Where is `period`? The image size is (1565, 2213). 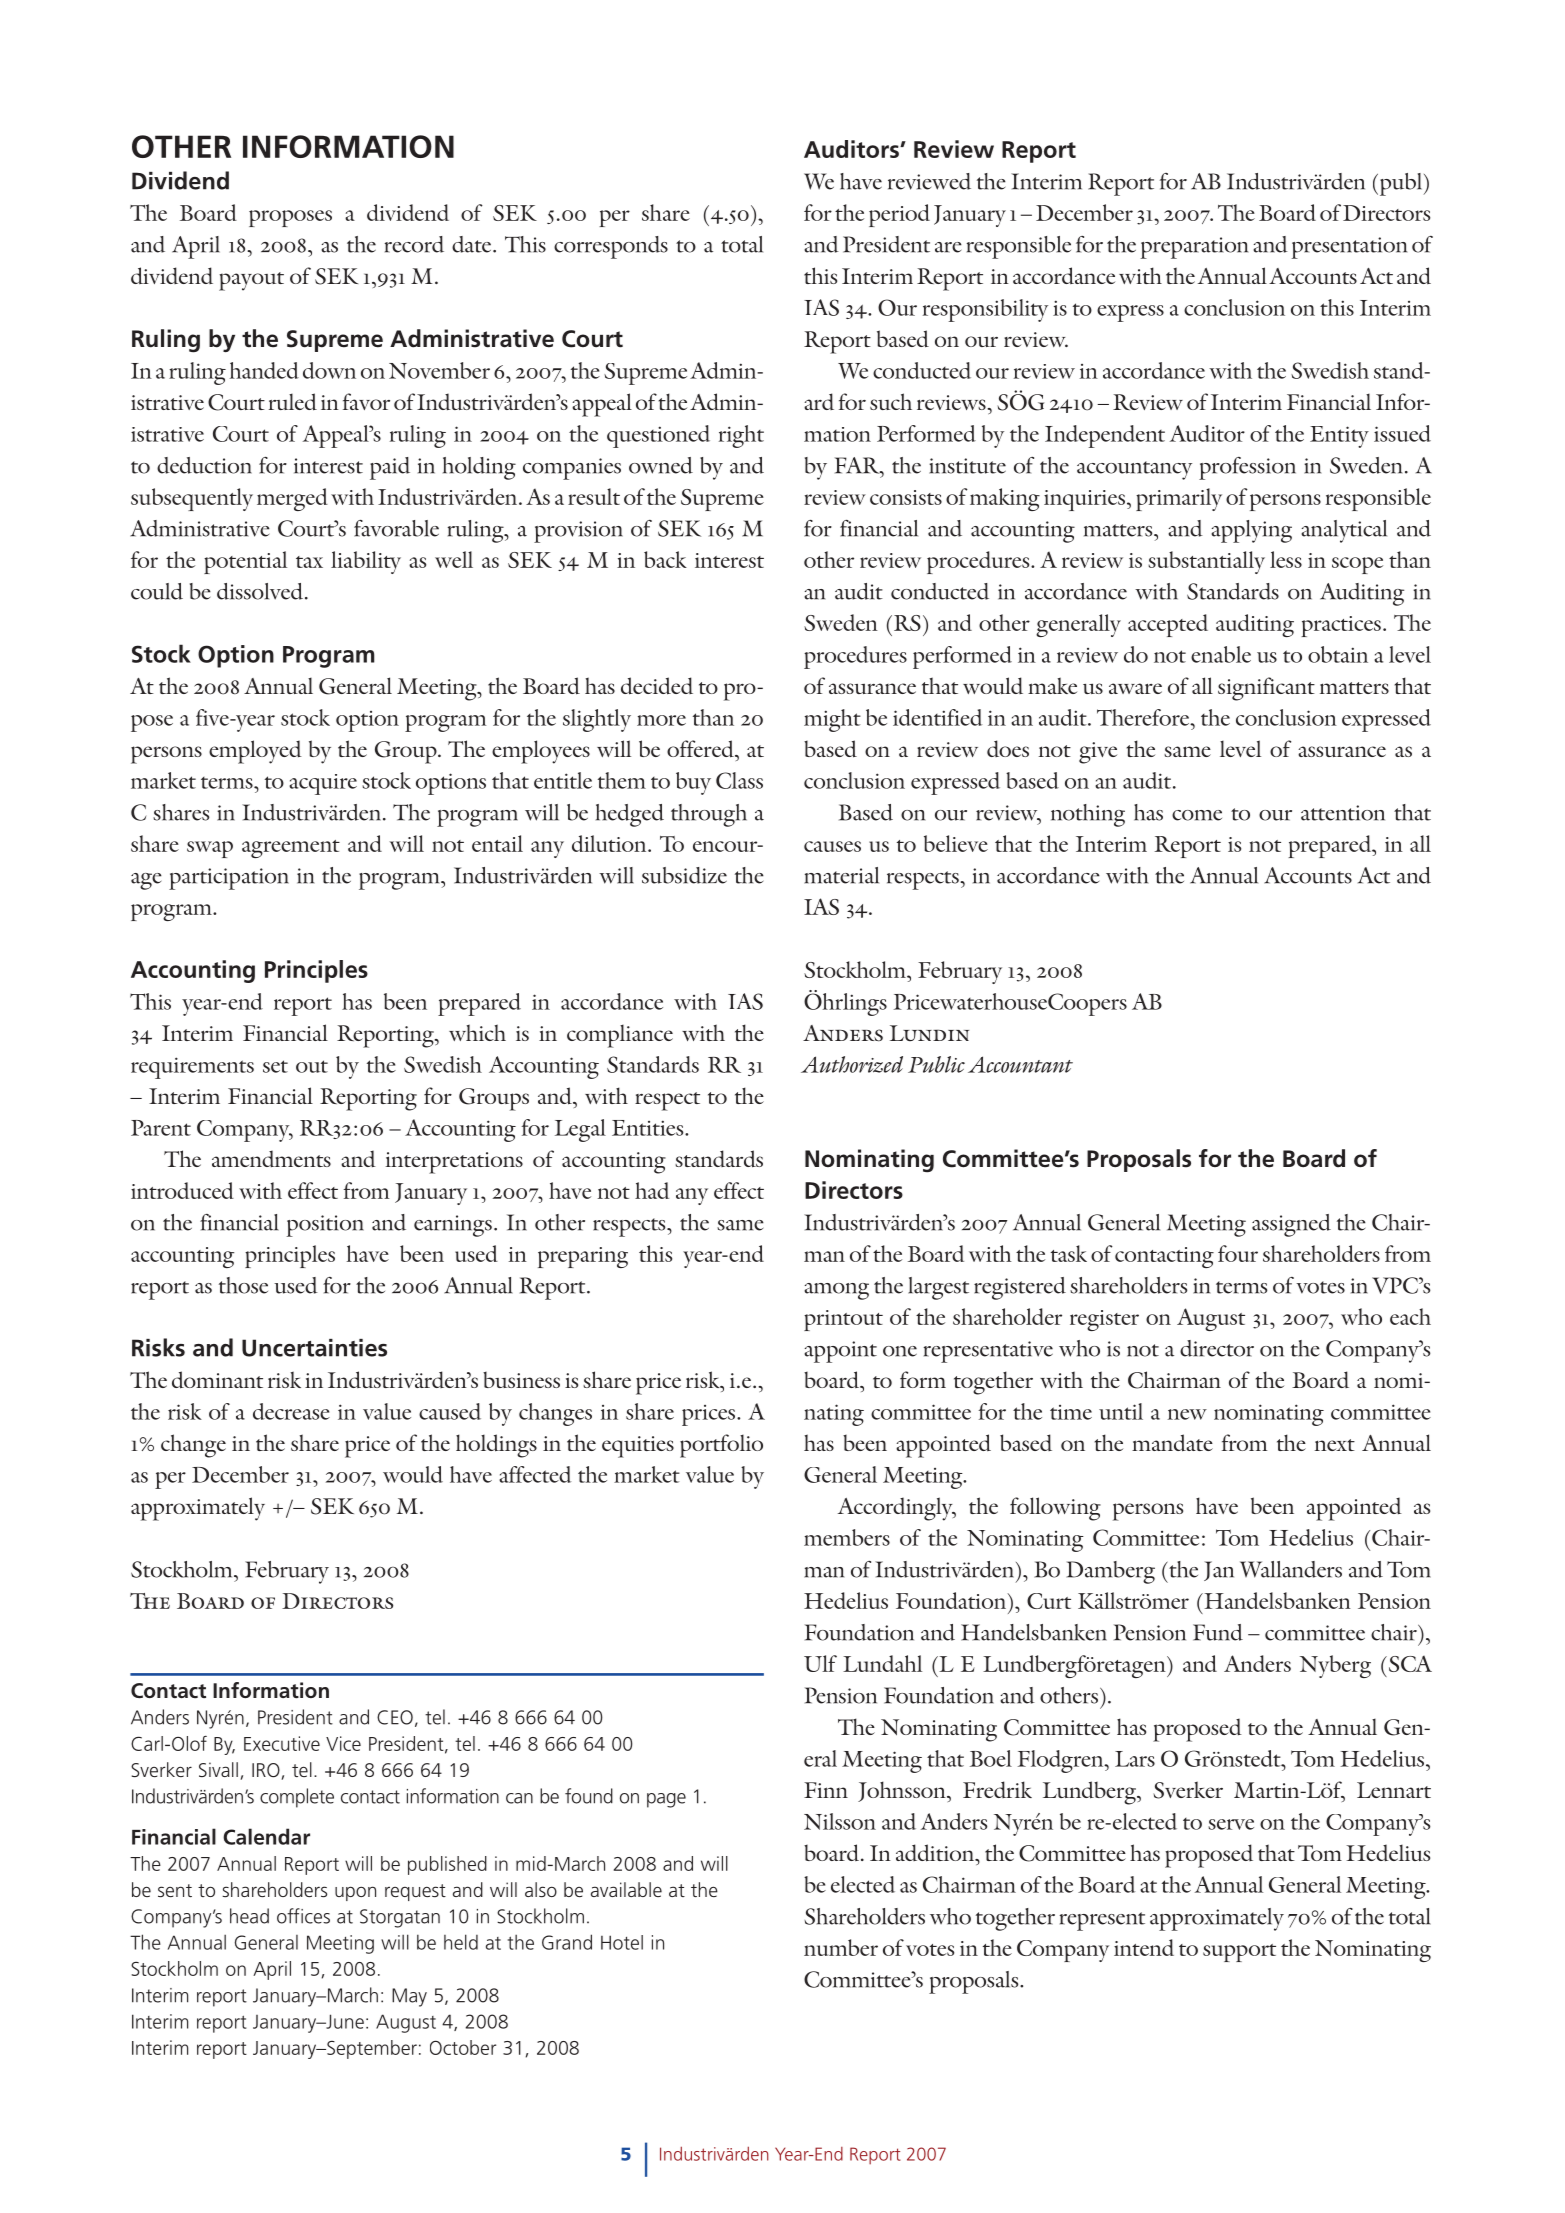
period is located at coordinates (899, 215).
